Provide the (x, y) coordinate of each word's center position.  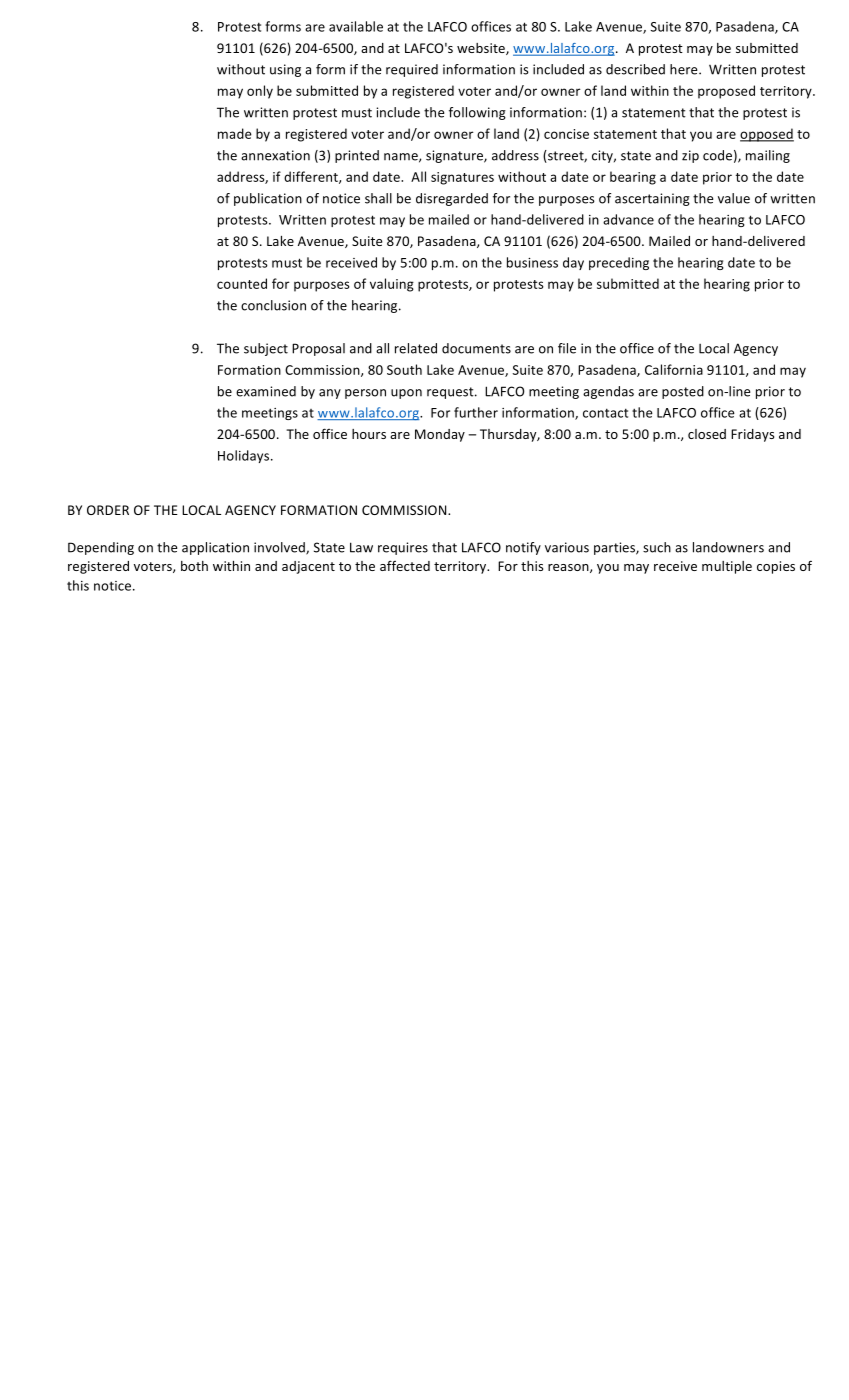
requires (403, 548)
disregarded (452, 199)
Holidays (245, 456)
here (685, 69)
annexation (275, 155)
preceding (619, 263)
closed (707, 434)
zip (690, 156)
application (215, 548)
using (285, 70)
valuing (392, 285)
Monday (440, 435)
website (482, 49)
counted (242, 283)
